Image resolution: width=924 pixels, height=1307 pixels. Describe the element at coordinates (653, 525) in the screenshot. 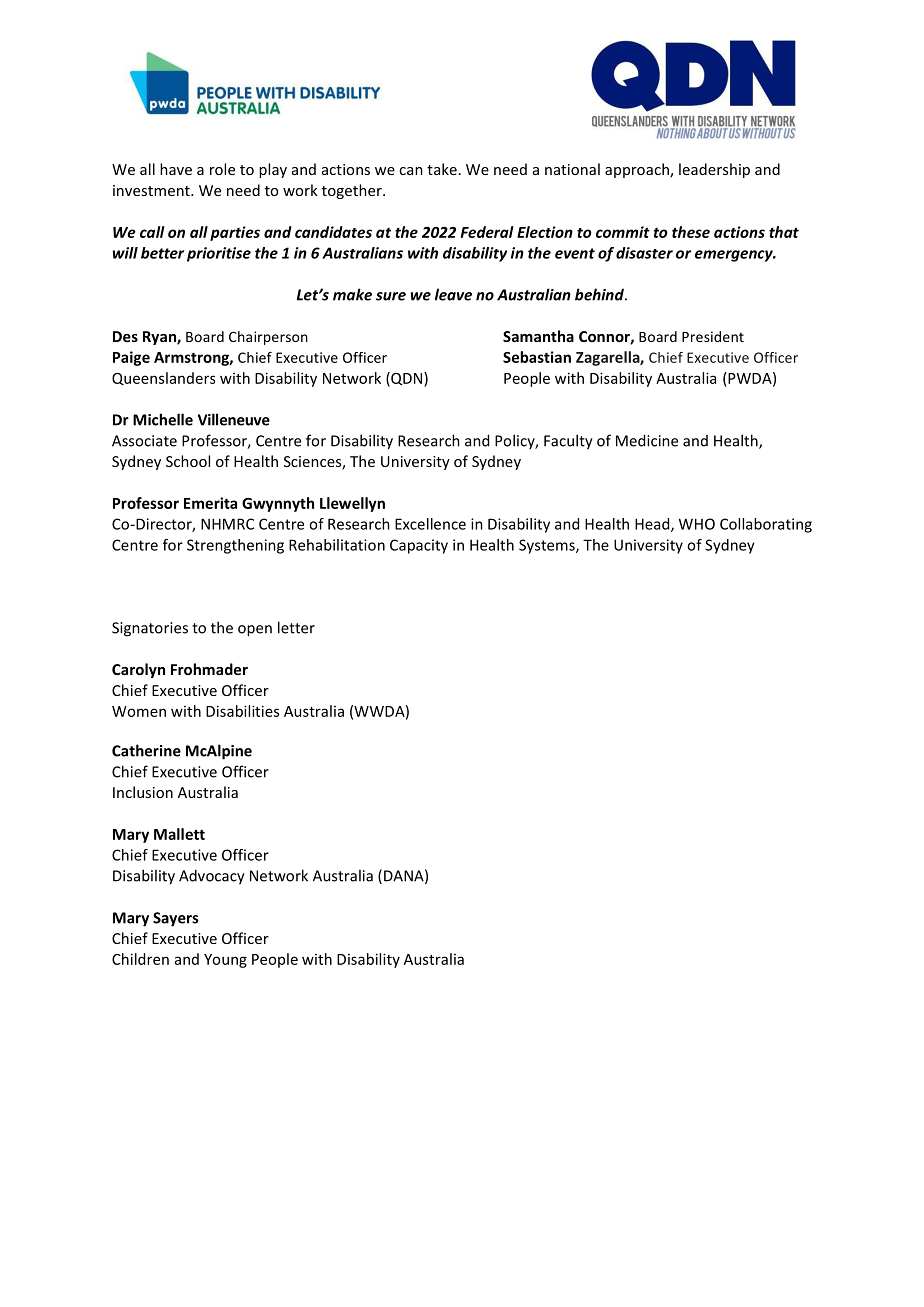

I see `Head` at that location.
